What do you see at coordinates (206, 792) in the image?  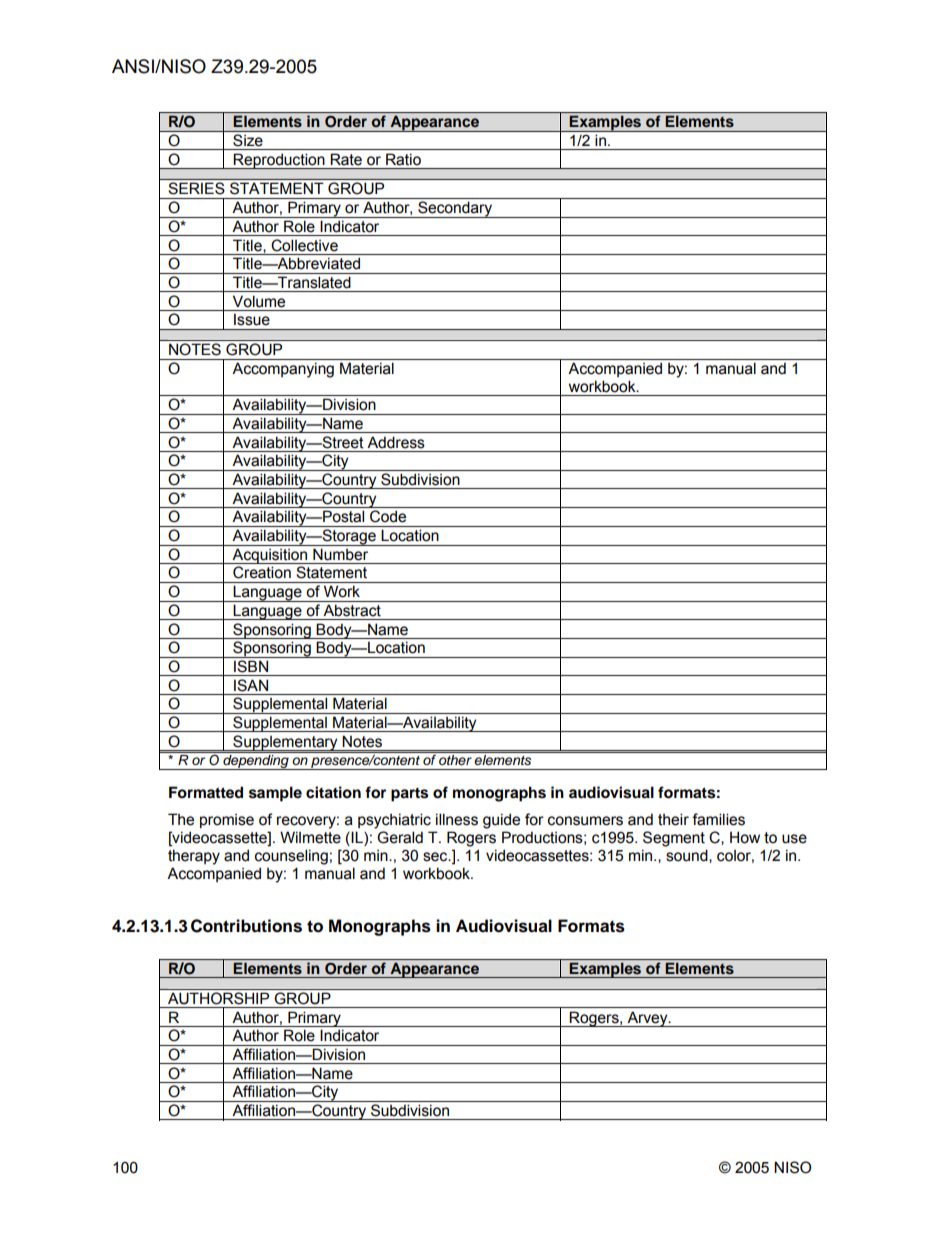 I see `Formatted` at bounding box center [206, 792].
